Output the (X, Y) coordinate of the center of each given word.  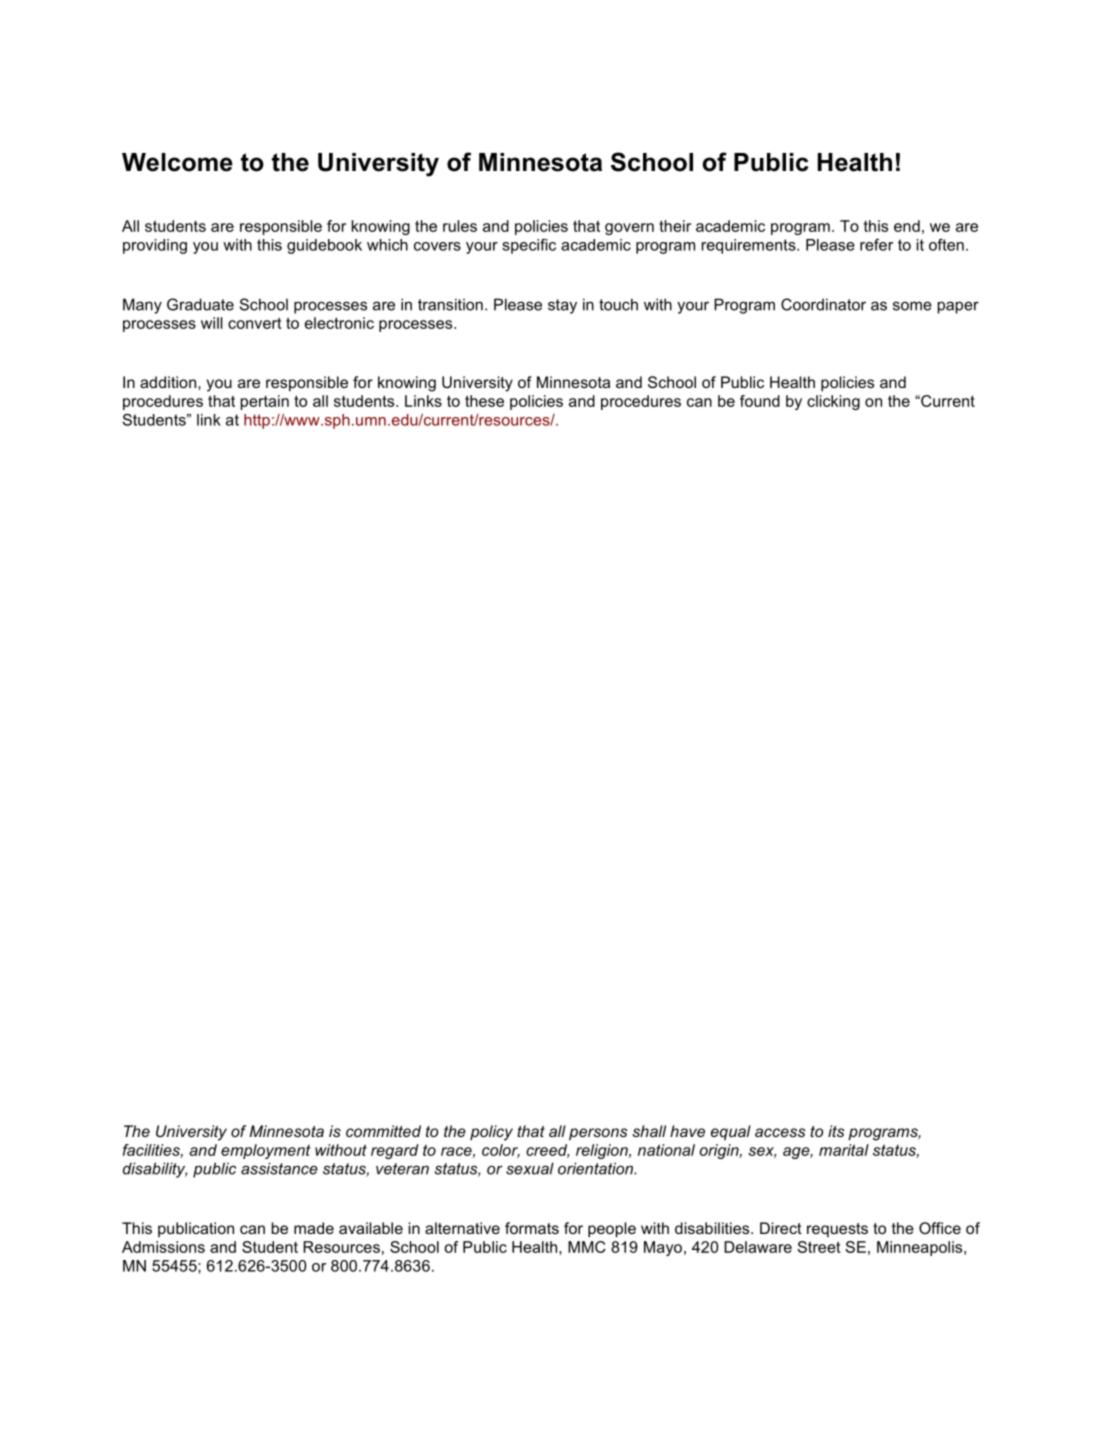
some (912, 306)
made (314, 1228)
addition (168, 382)
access (780, 1132)
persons (598, 1134)
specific (529, 246)
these (484, 401)
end (907, 226)
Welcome (177, 162)
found (760, 401)
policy (491, 1133)
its (836, 1131)
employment (266, 1151)
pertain (265, 402)
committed (383, 1131)
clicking (833, 402)
